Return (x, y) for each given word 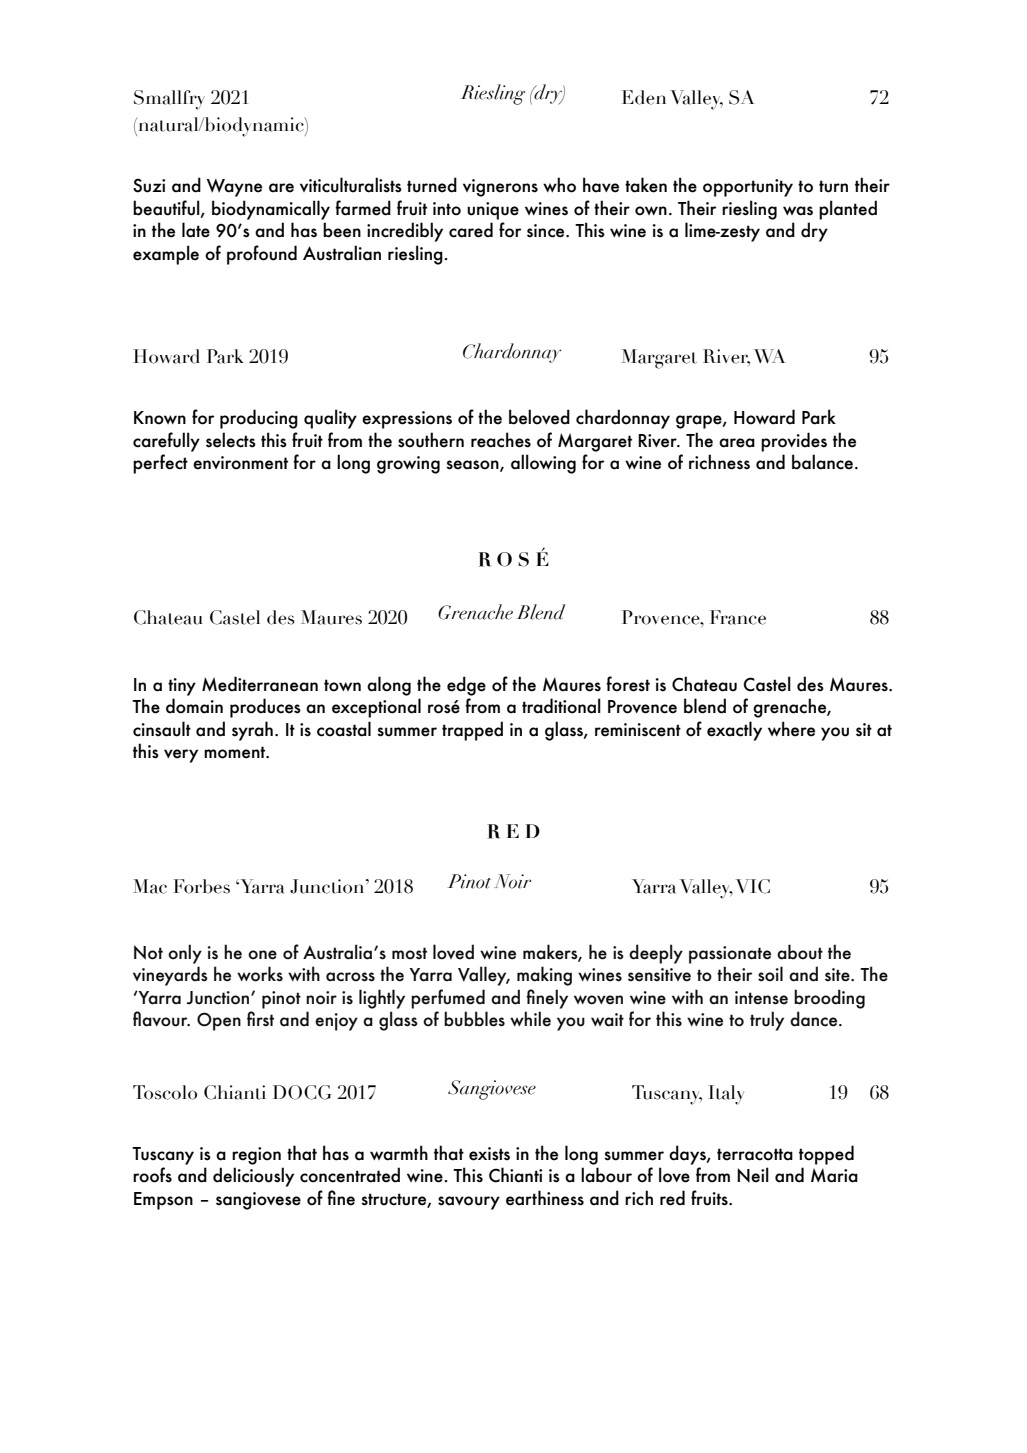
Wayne (234, 188)
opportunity (748, 188)
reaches (501, 440)
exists (489, 1154)
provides (794, 442)
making (544, 976)
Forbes (201, 886)
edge (466, 686)
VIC (753, 886)
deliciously (253, 1177)
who (559, 185)
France (738, 617)
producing (259, 419)
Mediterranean (260, 684)
